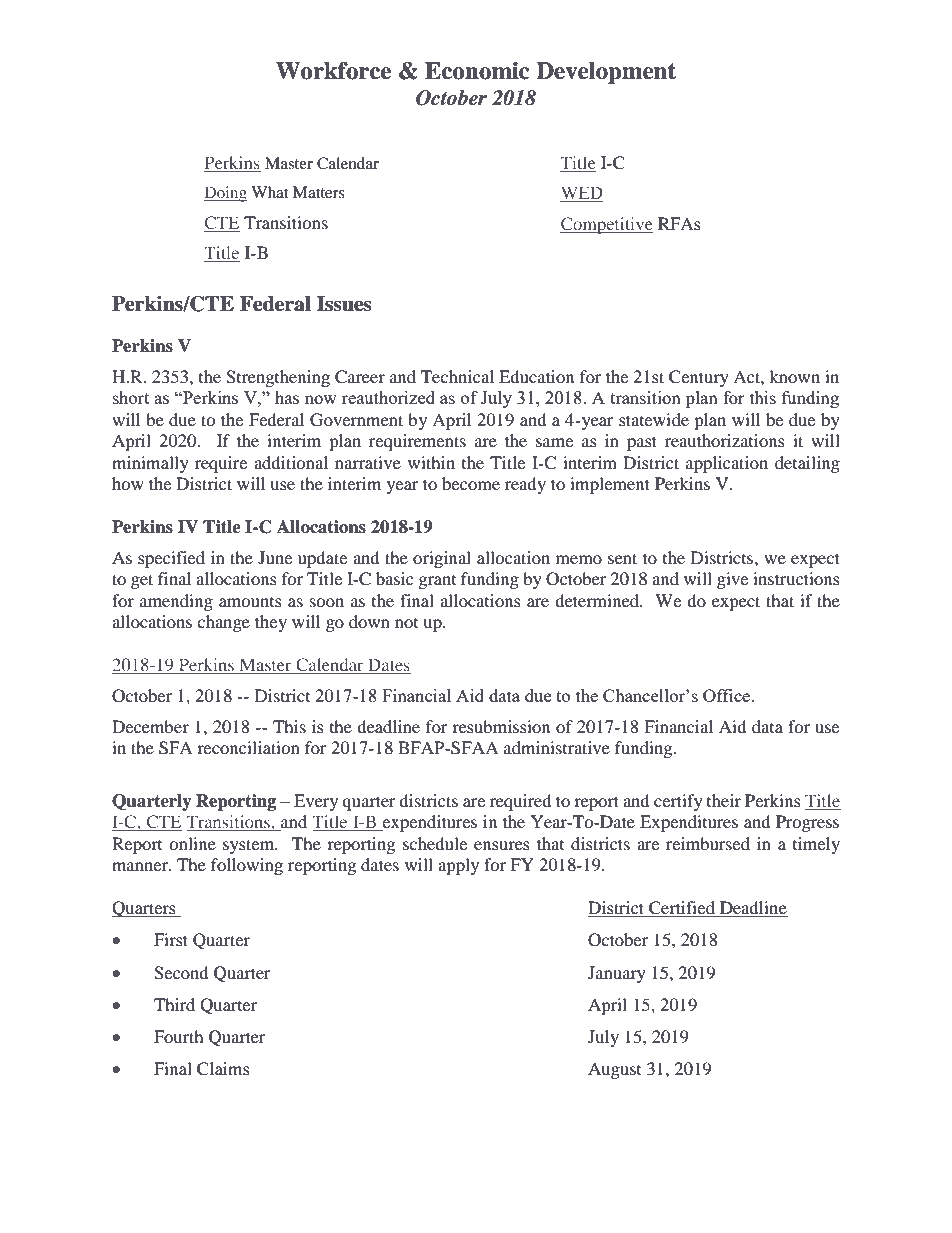 Image resolution: width=952 pixels, height=1233 pixels. Describe the element at coordinates (179, 1036) in the screenshot. I see `Fourth` at that location.
